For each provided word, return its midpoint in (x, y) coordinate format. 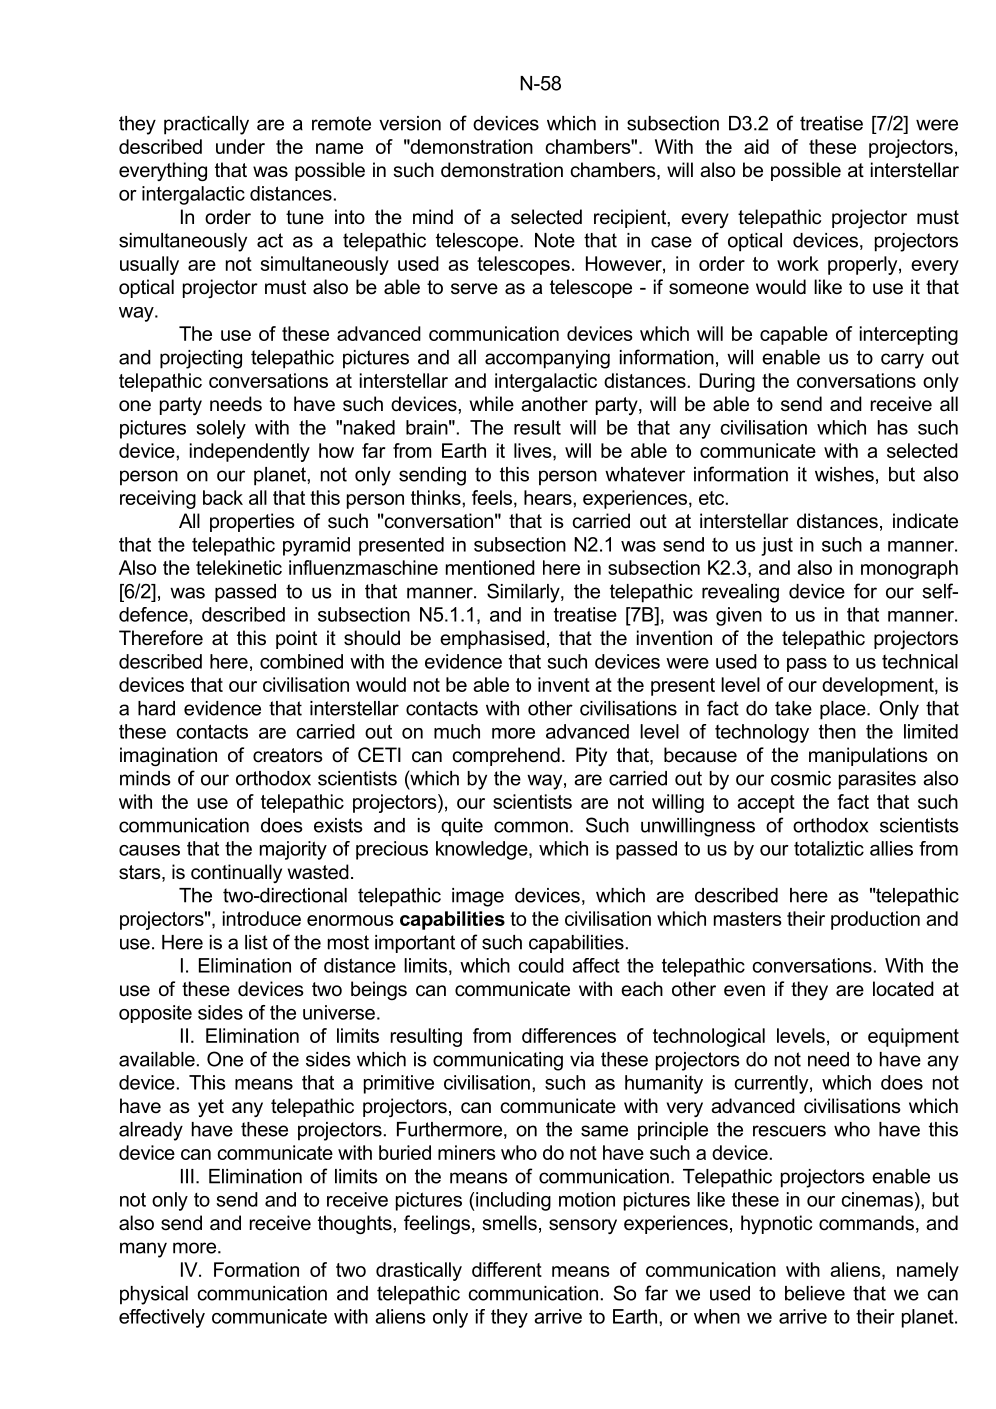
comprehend (506, 756)
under (240, 146)
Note (555, 240)
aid (756, 146)
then (837, 731)
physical (154, 1295)
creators (288, 755)
